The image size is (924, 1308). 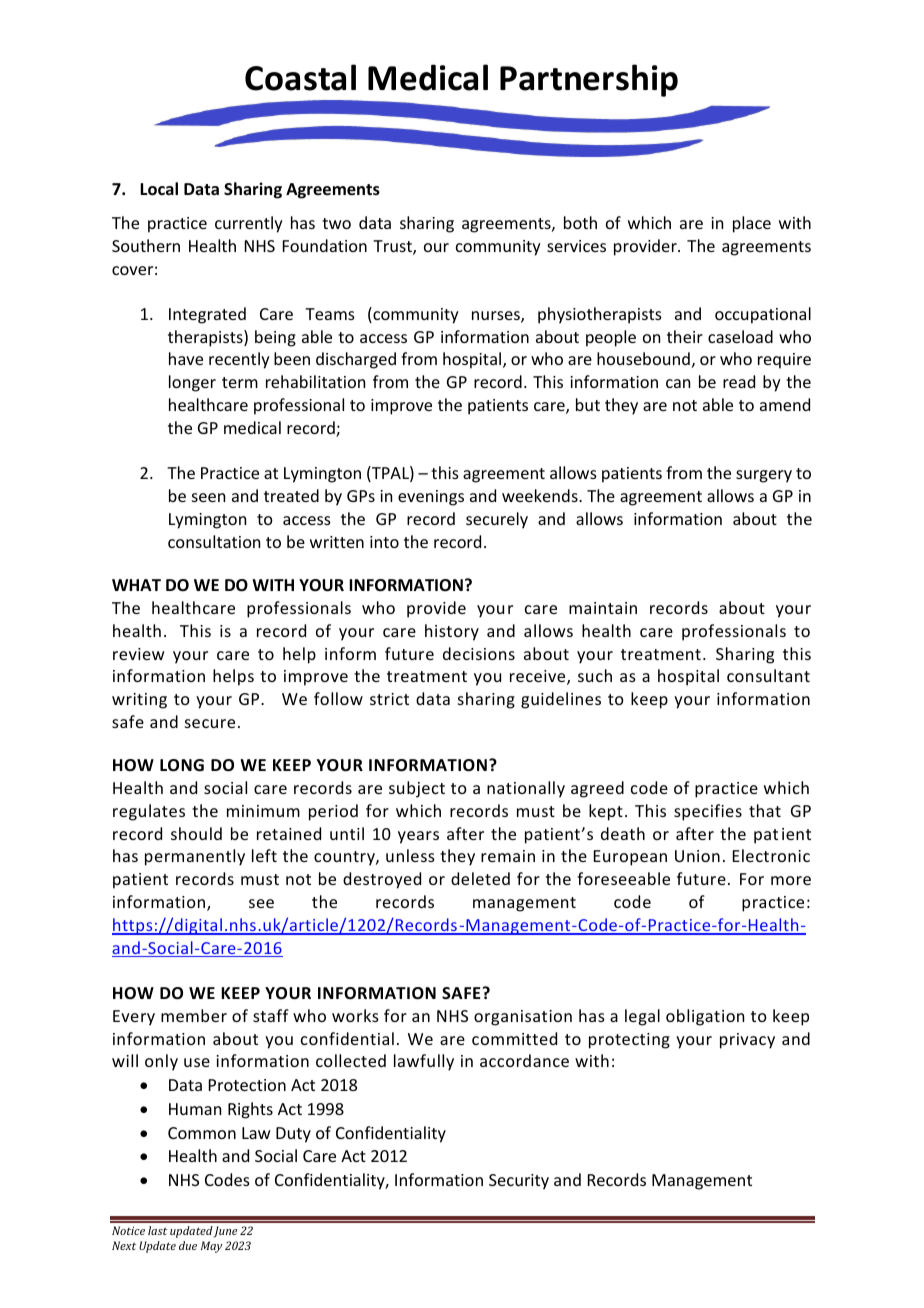 I want to click on read, so click(x=739, y=381).
